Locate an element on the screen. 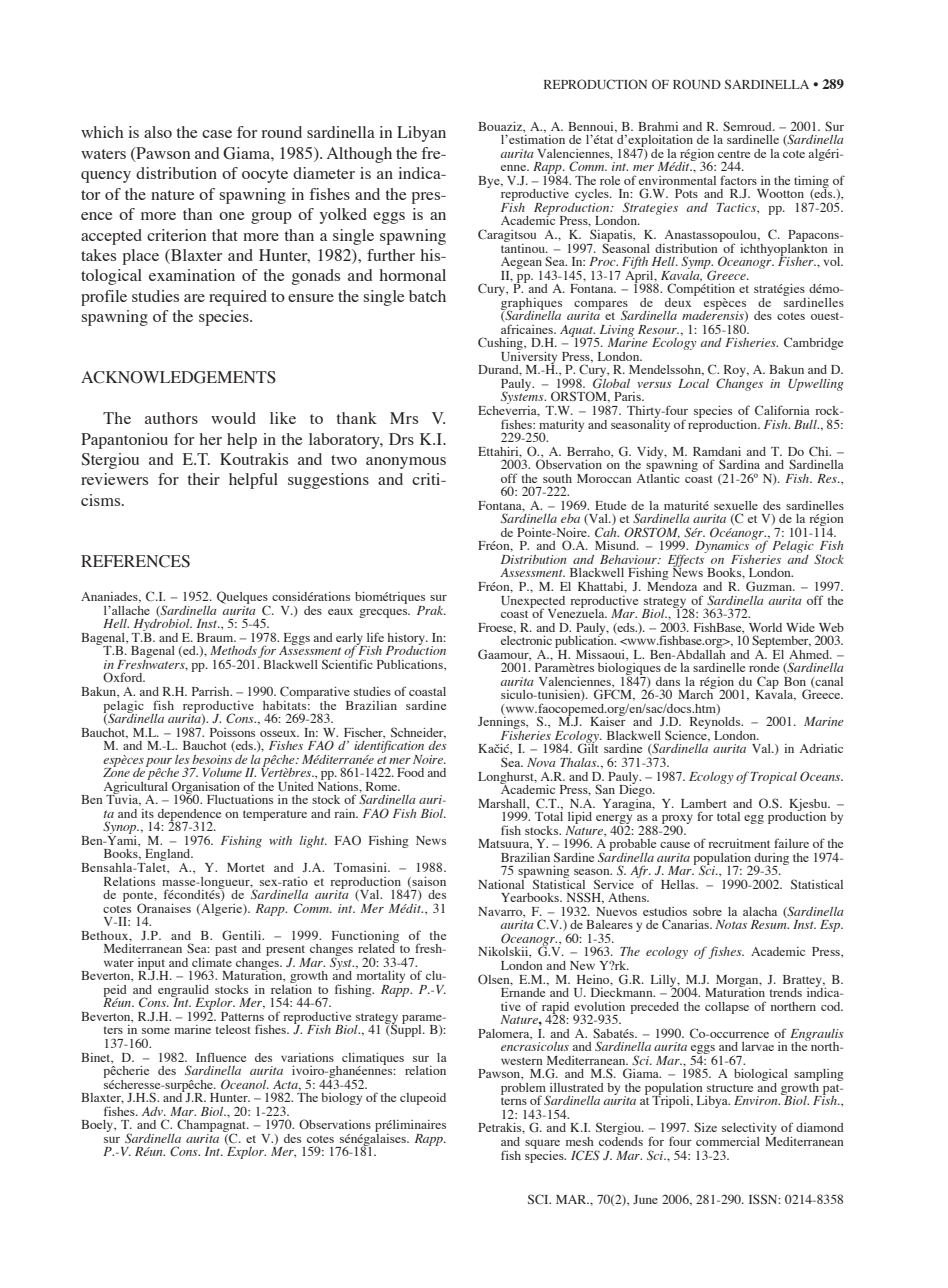 This screenshot has width=948, height=1288. selectivity is located at coordinates (749, 1130).
